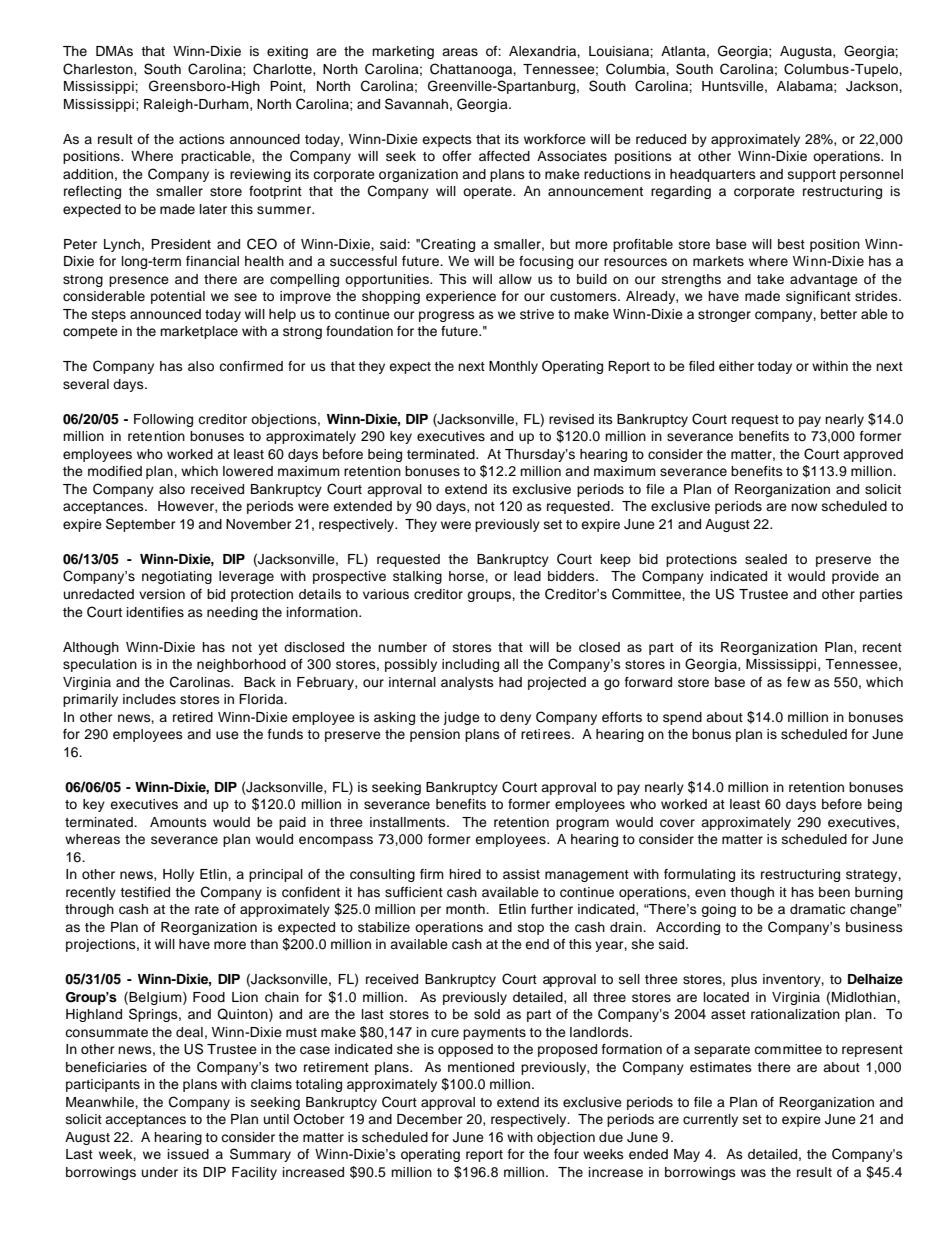  What do you see at coordinates (202, 139) in the screenshot?
I see `actions` at bounding box center [202, 139].
